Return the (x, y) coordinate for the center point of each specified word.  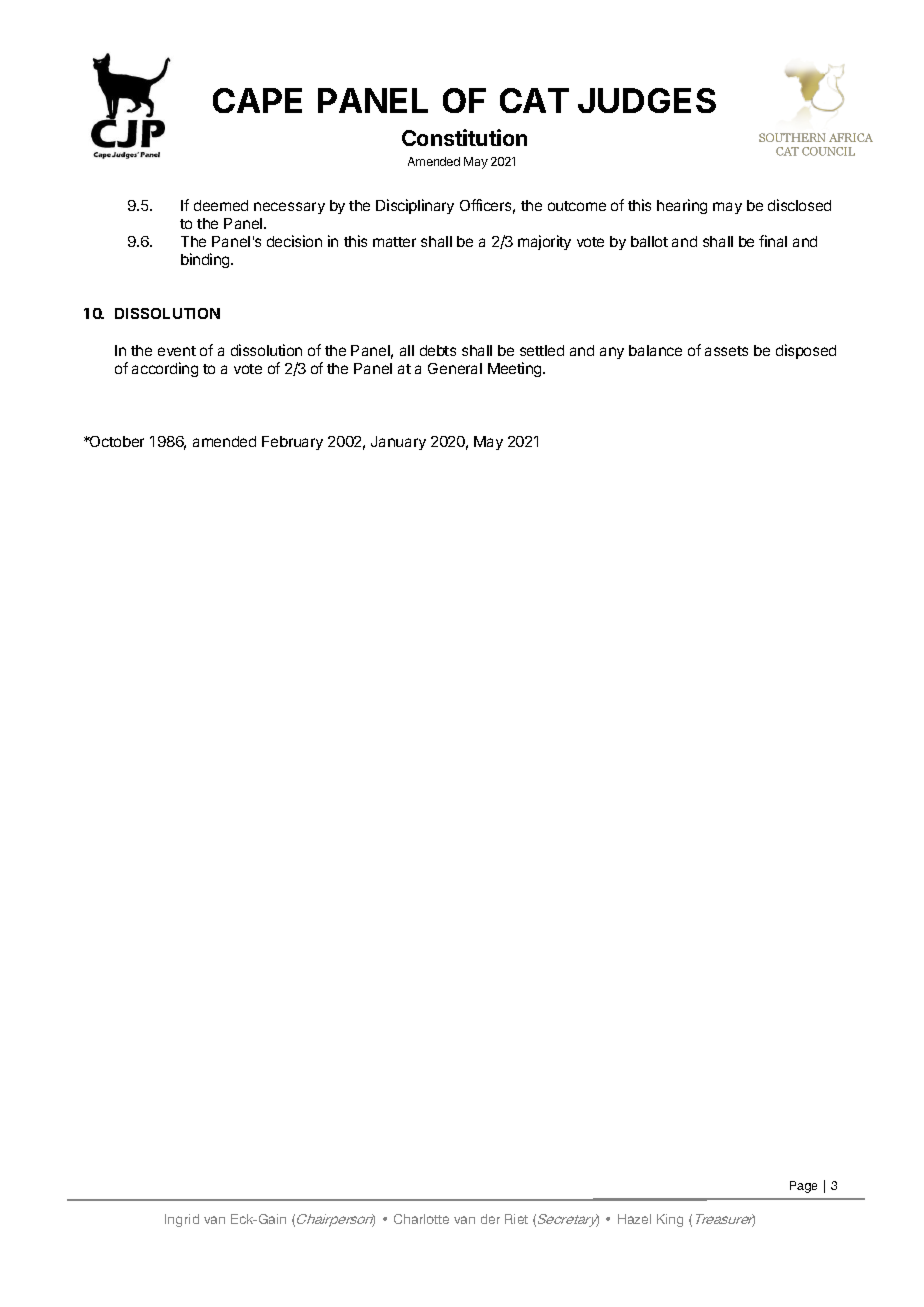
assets (726, 351)
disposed (806, 351)
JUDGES (647, 100)
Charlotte (421, 1219)
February (292, 443)
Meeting (516, 369)
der (490, 1219)
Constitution (464, 137)
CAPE (257, 100)
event (177, 351)
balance (655, 350)
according (165, 369)
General (455, 368)
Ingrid (182, 1220)
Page (803, 1187)
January (398, 443)
